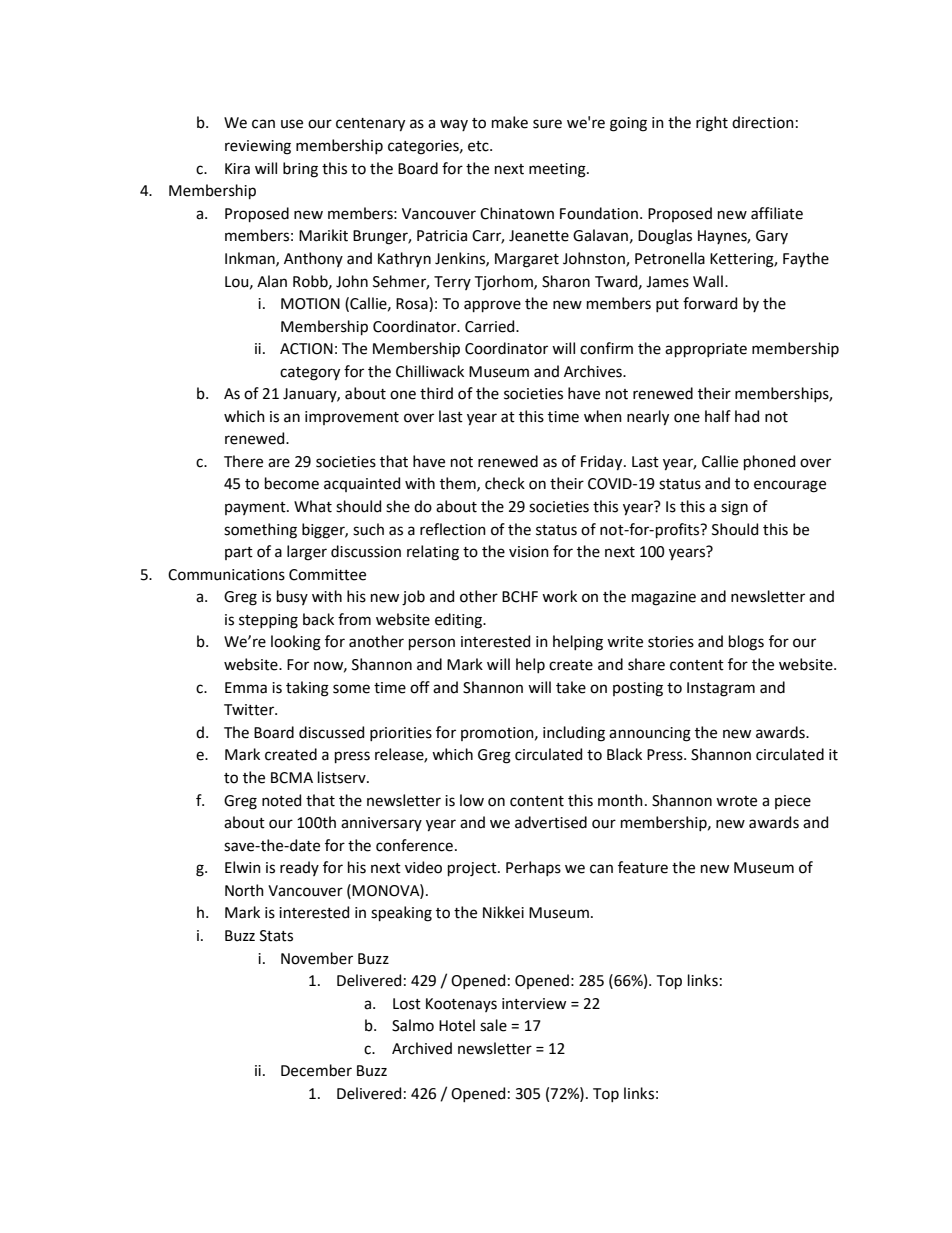 The image size is (952, 1233). I want to click on Perhaps, so click(533, 868).
